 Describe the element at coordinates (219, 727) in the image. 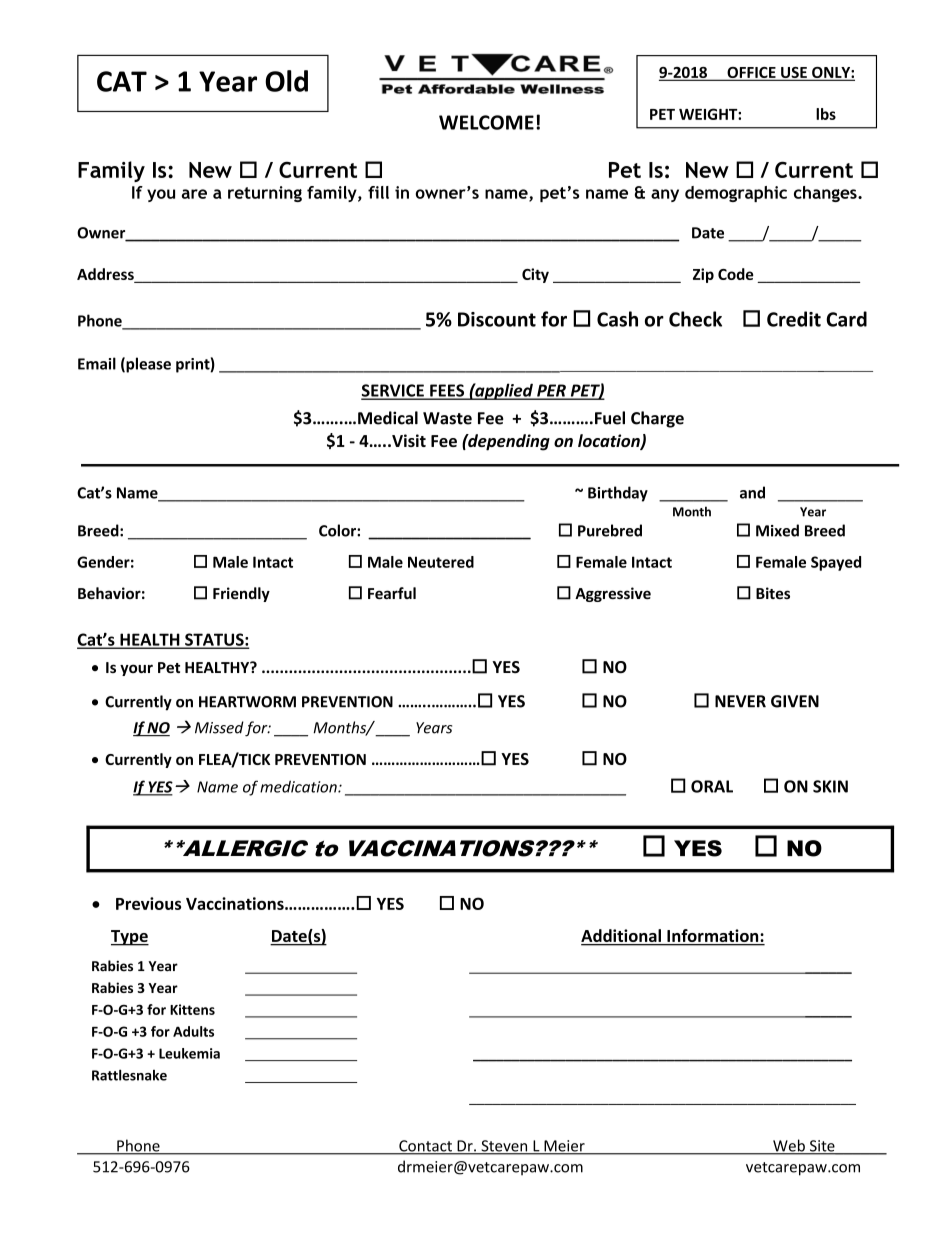

I see `Missed` at that location.
